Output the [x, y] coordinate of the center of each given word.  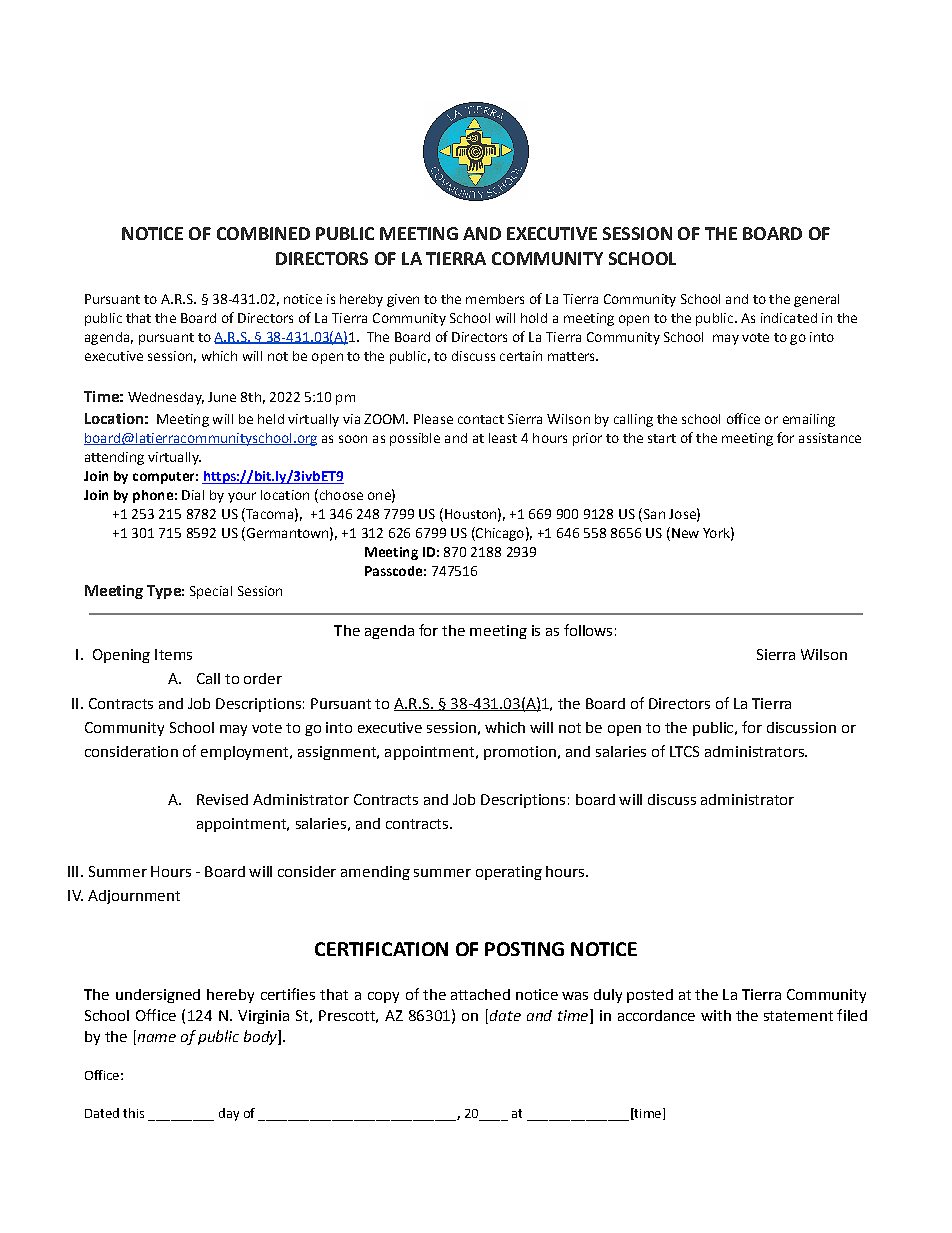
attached [480, 994]
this [133, 1113]
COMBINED [263, 233]
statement [798, 1016]
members [495, 299]
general [816, 300]
